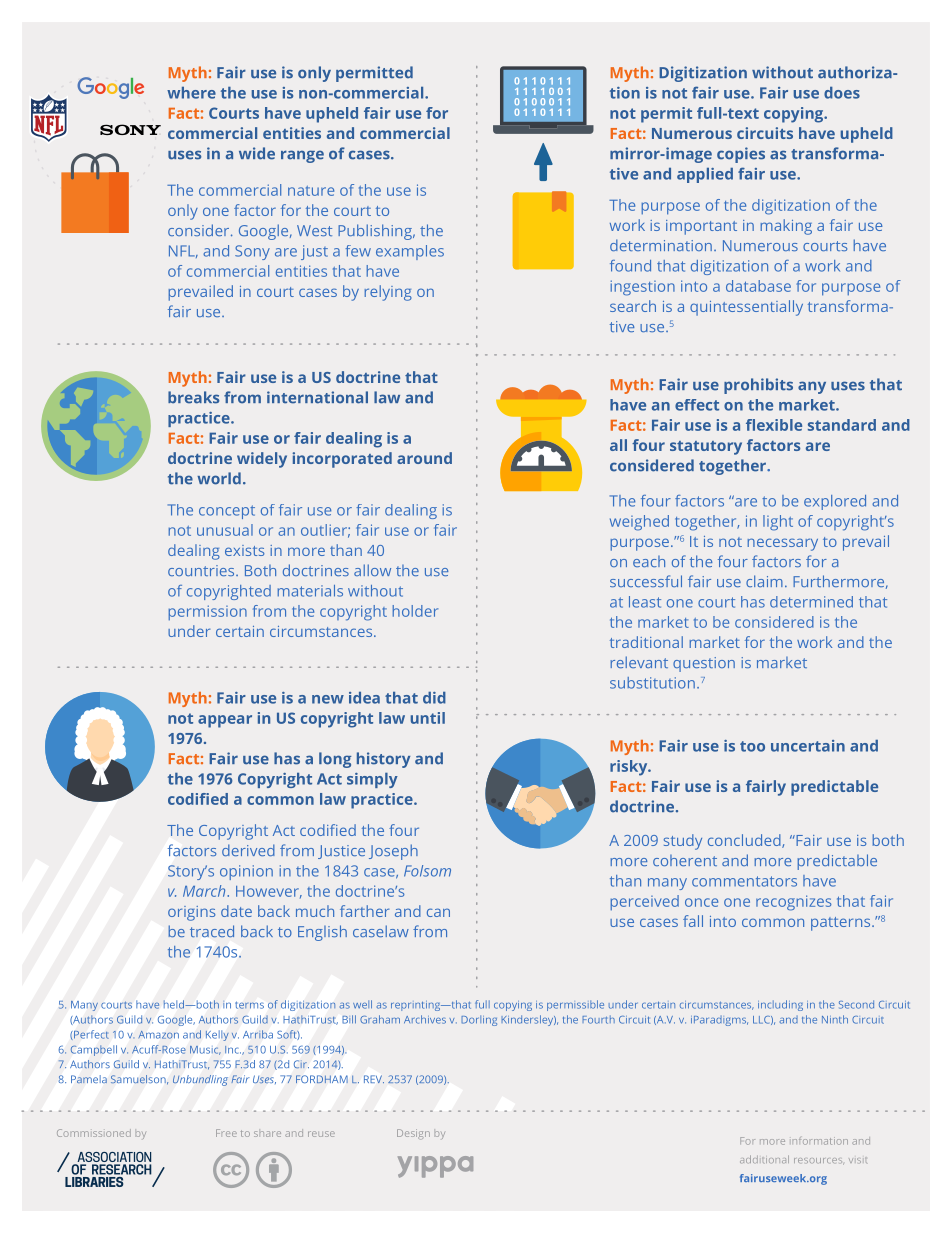 Image resolution: width=952 pixels, height=1233 pixels. Describe the element at coordinates (191, 913) in the document. I see `origins` at that location.
